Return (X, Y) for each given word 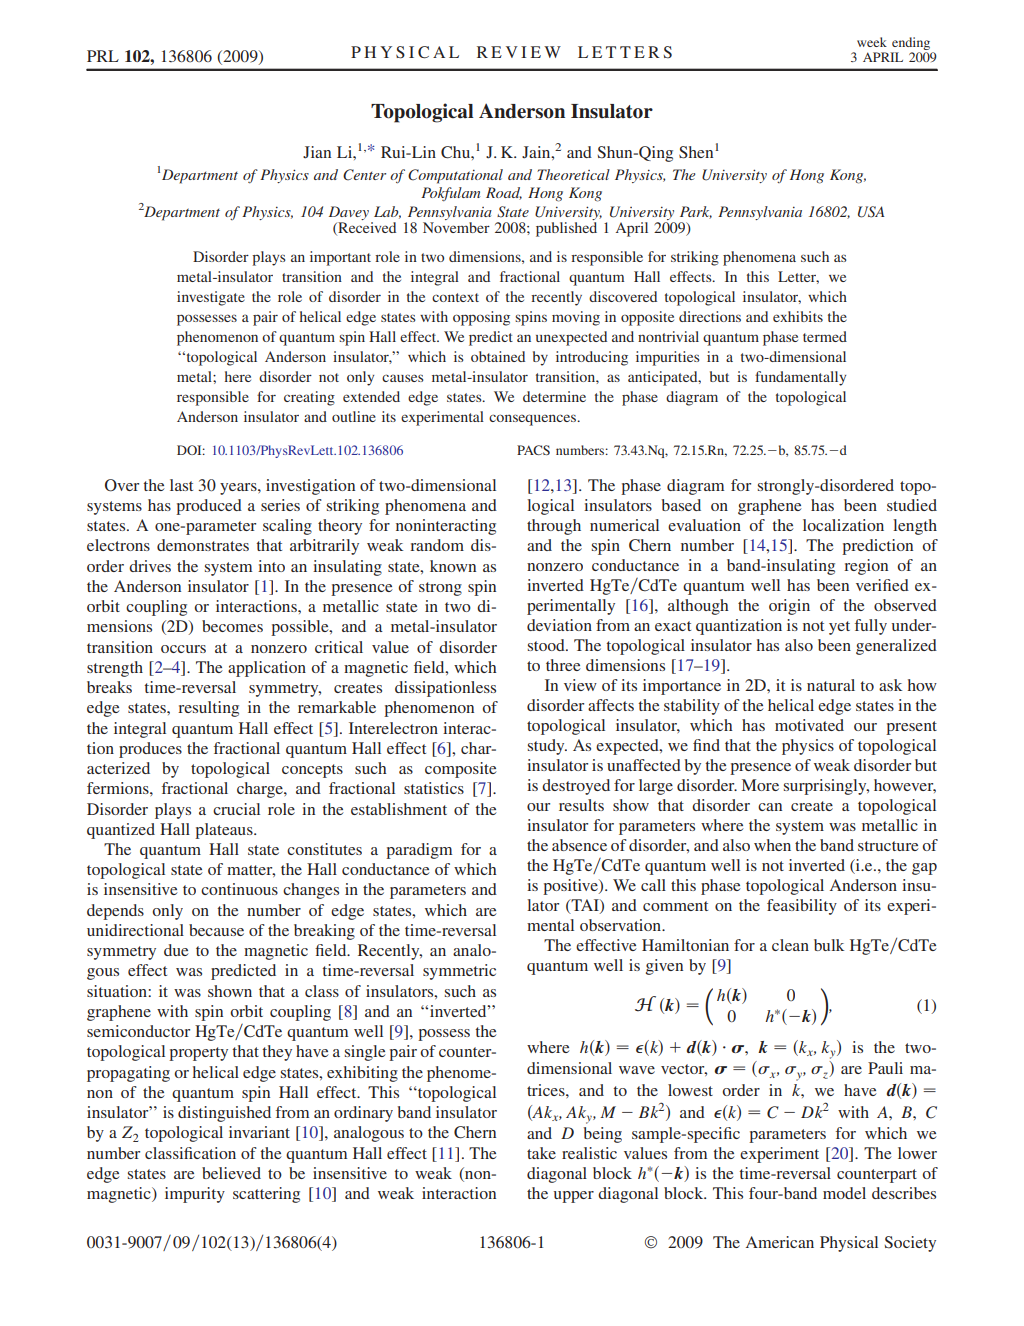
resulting (208, 709)
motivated (809, 725)
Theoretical (573, 174)
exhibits (798, 316)
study (547, 747)
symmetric (459, 972)
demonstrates (203, 545)
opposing (481, 318)
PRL (103, 56)
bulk (829, 945)
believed (231, 1173)
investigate (211, 298)
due (176, 950)
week (872, 42)
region (866, 567)
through (554, 527)
